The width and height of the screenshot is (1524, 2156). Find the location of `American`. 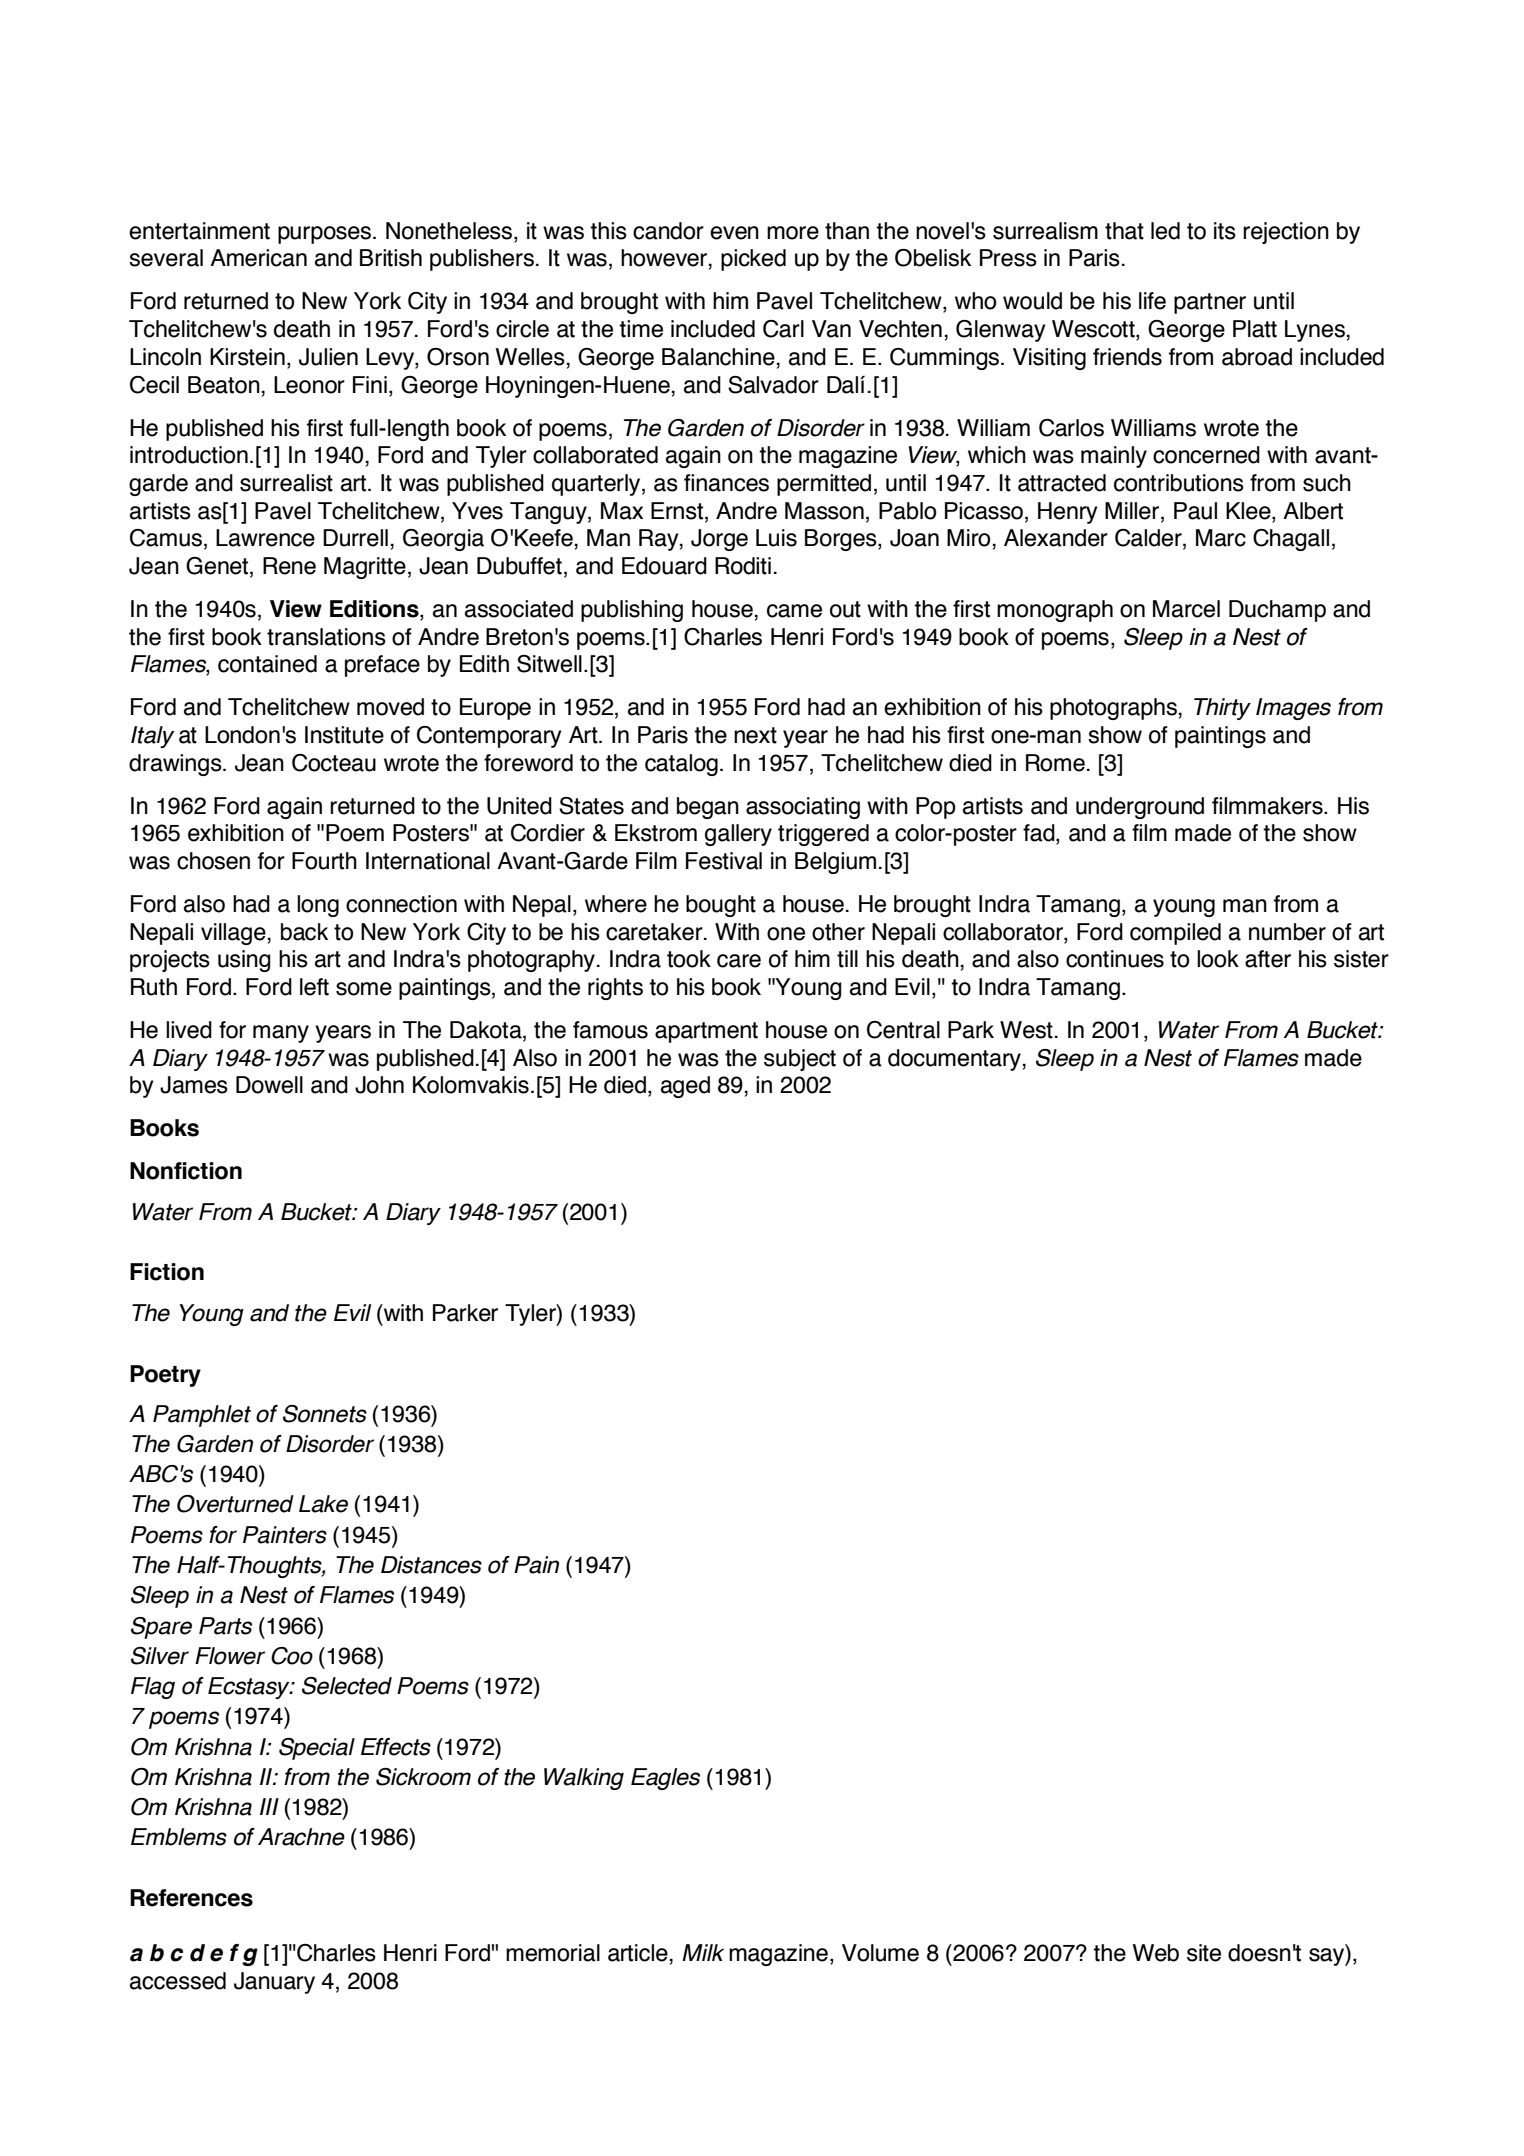

American is located at coordinates (258, 258).
